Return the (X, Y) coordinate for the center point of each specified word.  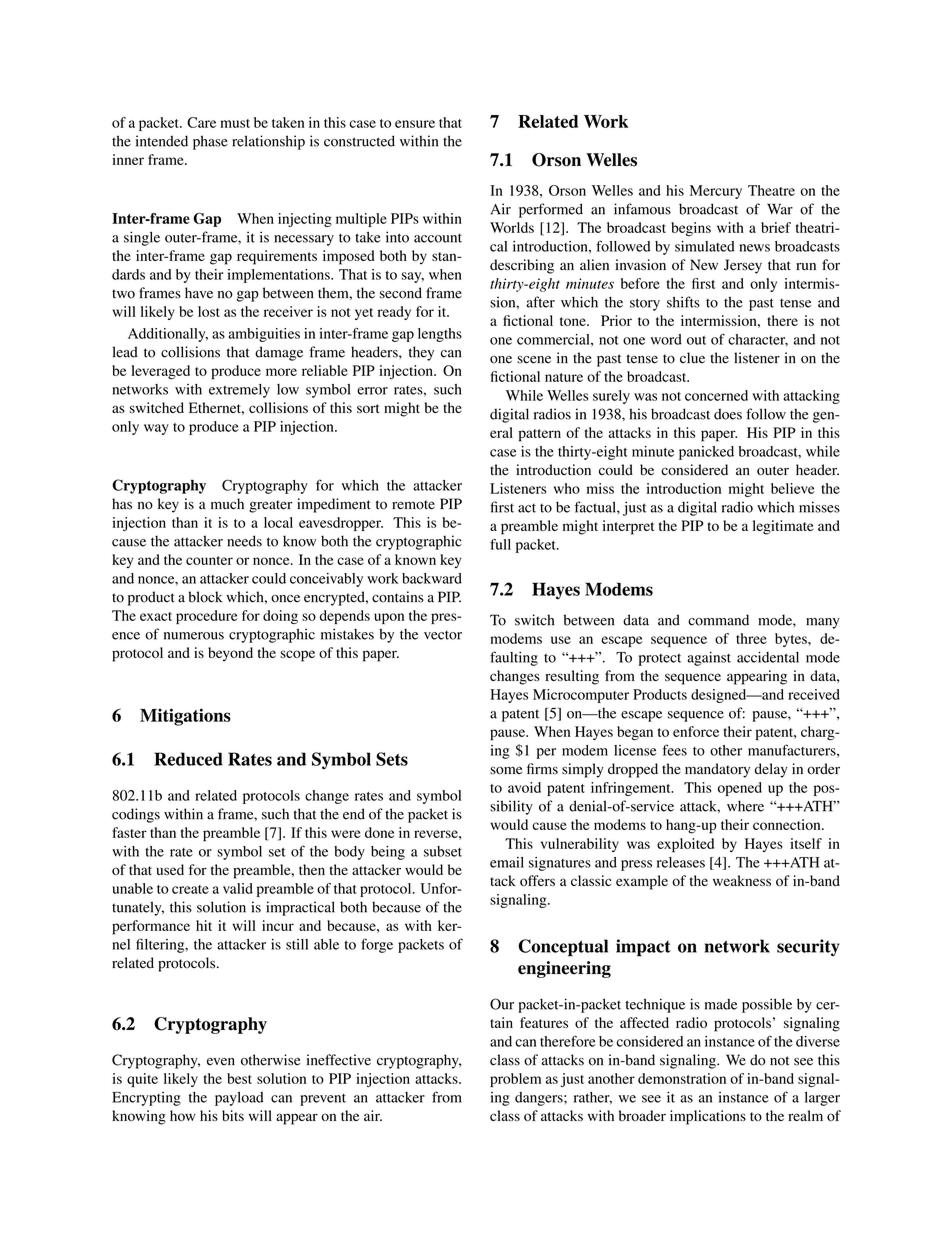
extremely (239, 391)
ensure (415, 124)
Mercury (716, 192)
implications (708, 1117)
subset (443, 851)
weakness (742, 880)
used (170, 869)
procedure (207, 617)
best (239, 1078)
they (421, 353)
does (728, 414)
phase (210, 142)
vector (443, 635)
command (718, 620)
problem (515, 1080)
